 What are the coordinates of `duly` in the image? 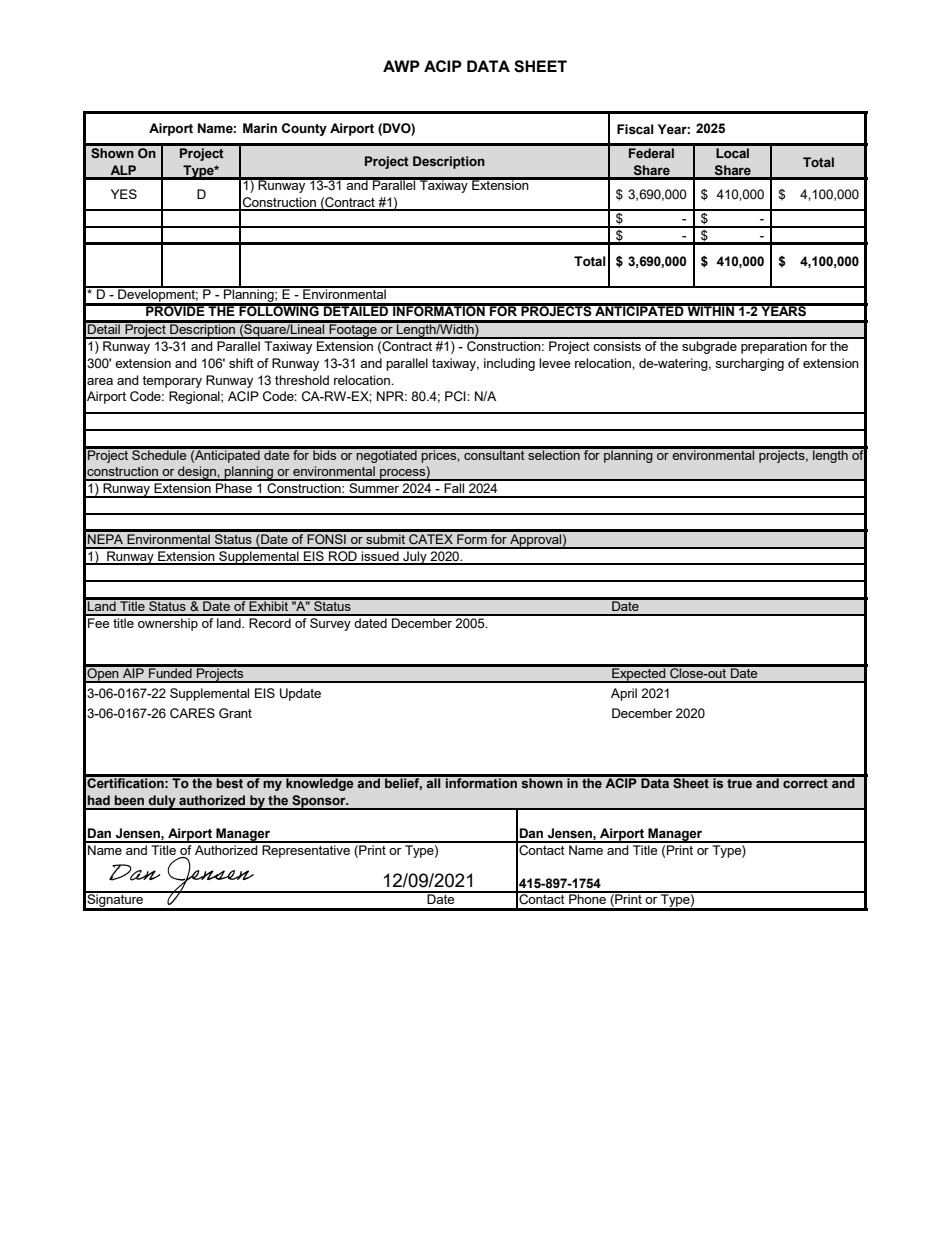 It's located at (162, 802).
